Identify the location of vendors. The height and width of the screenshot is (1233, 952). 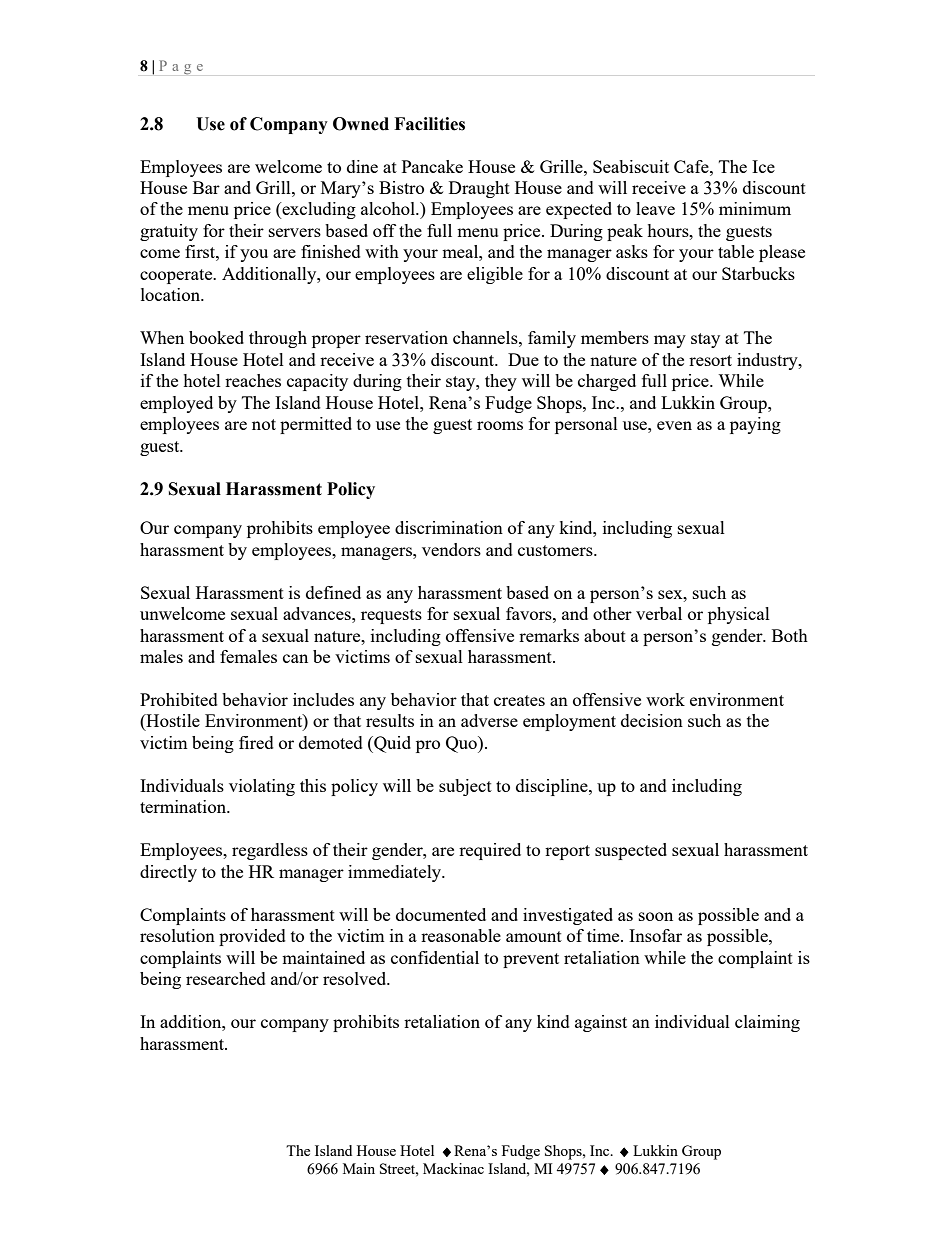
(451, 549).
